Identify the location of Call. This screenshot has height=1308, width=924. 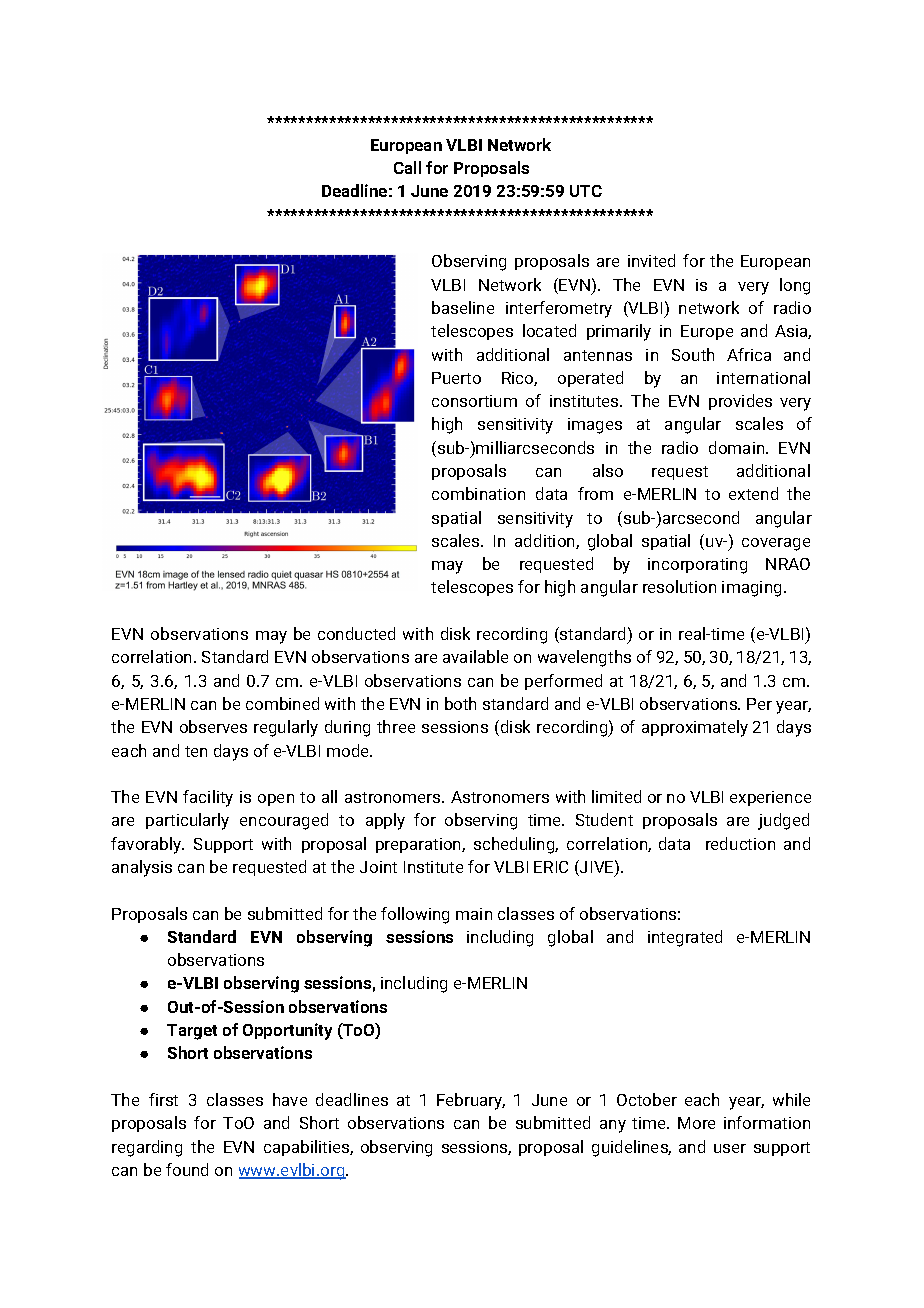
(407, 167).
